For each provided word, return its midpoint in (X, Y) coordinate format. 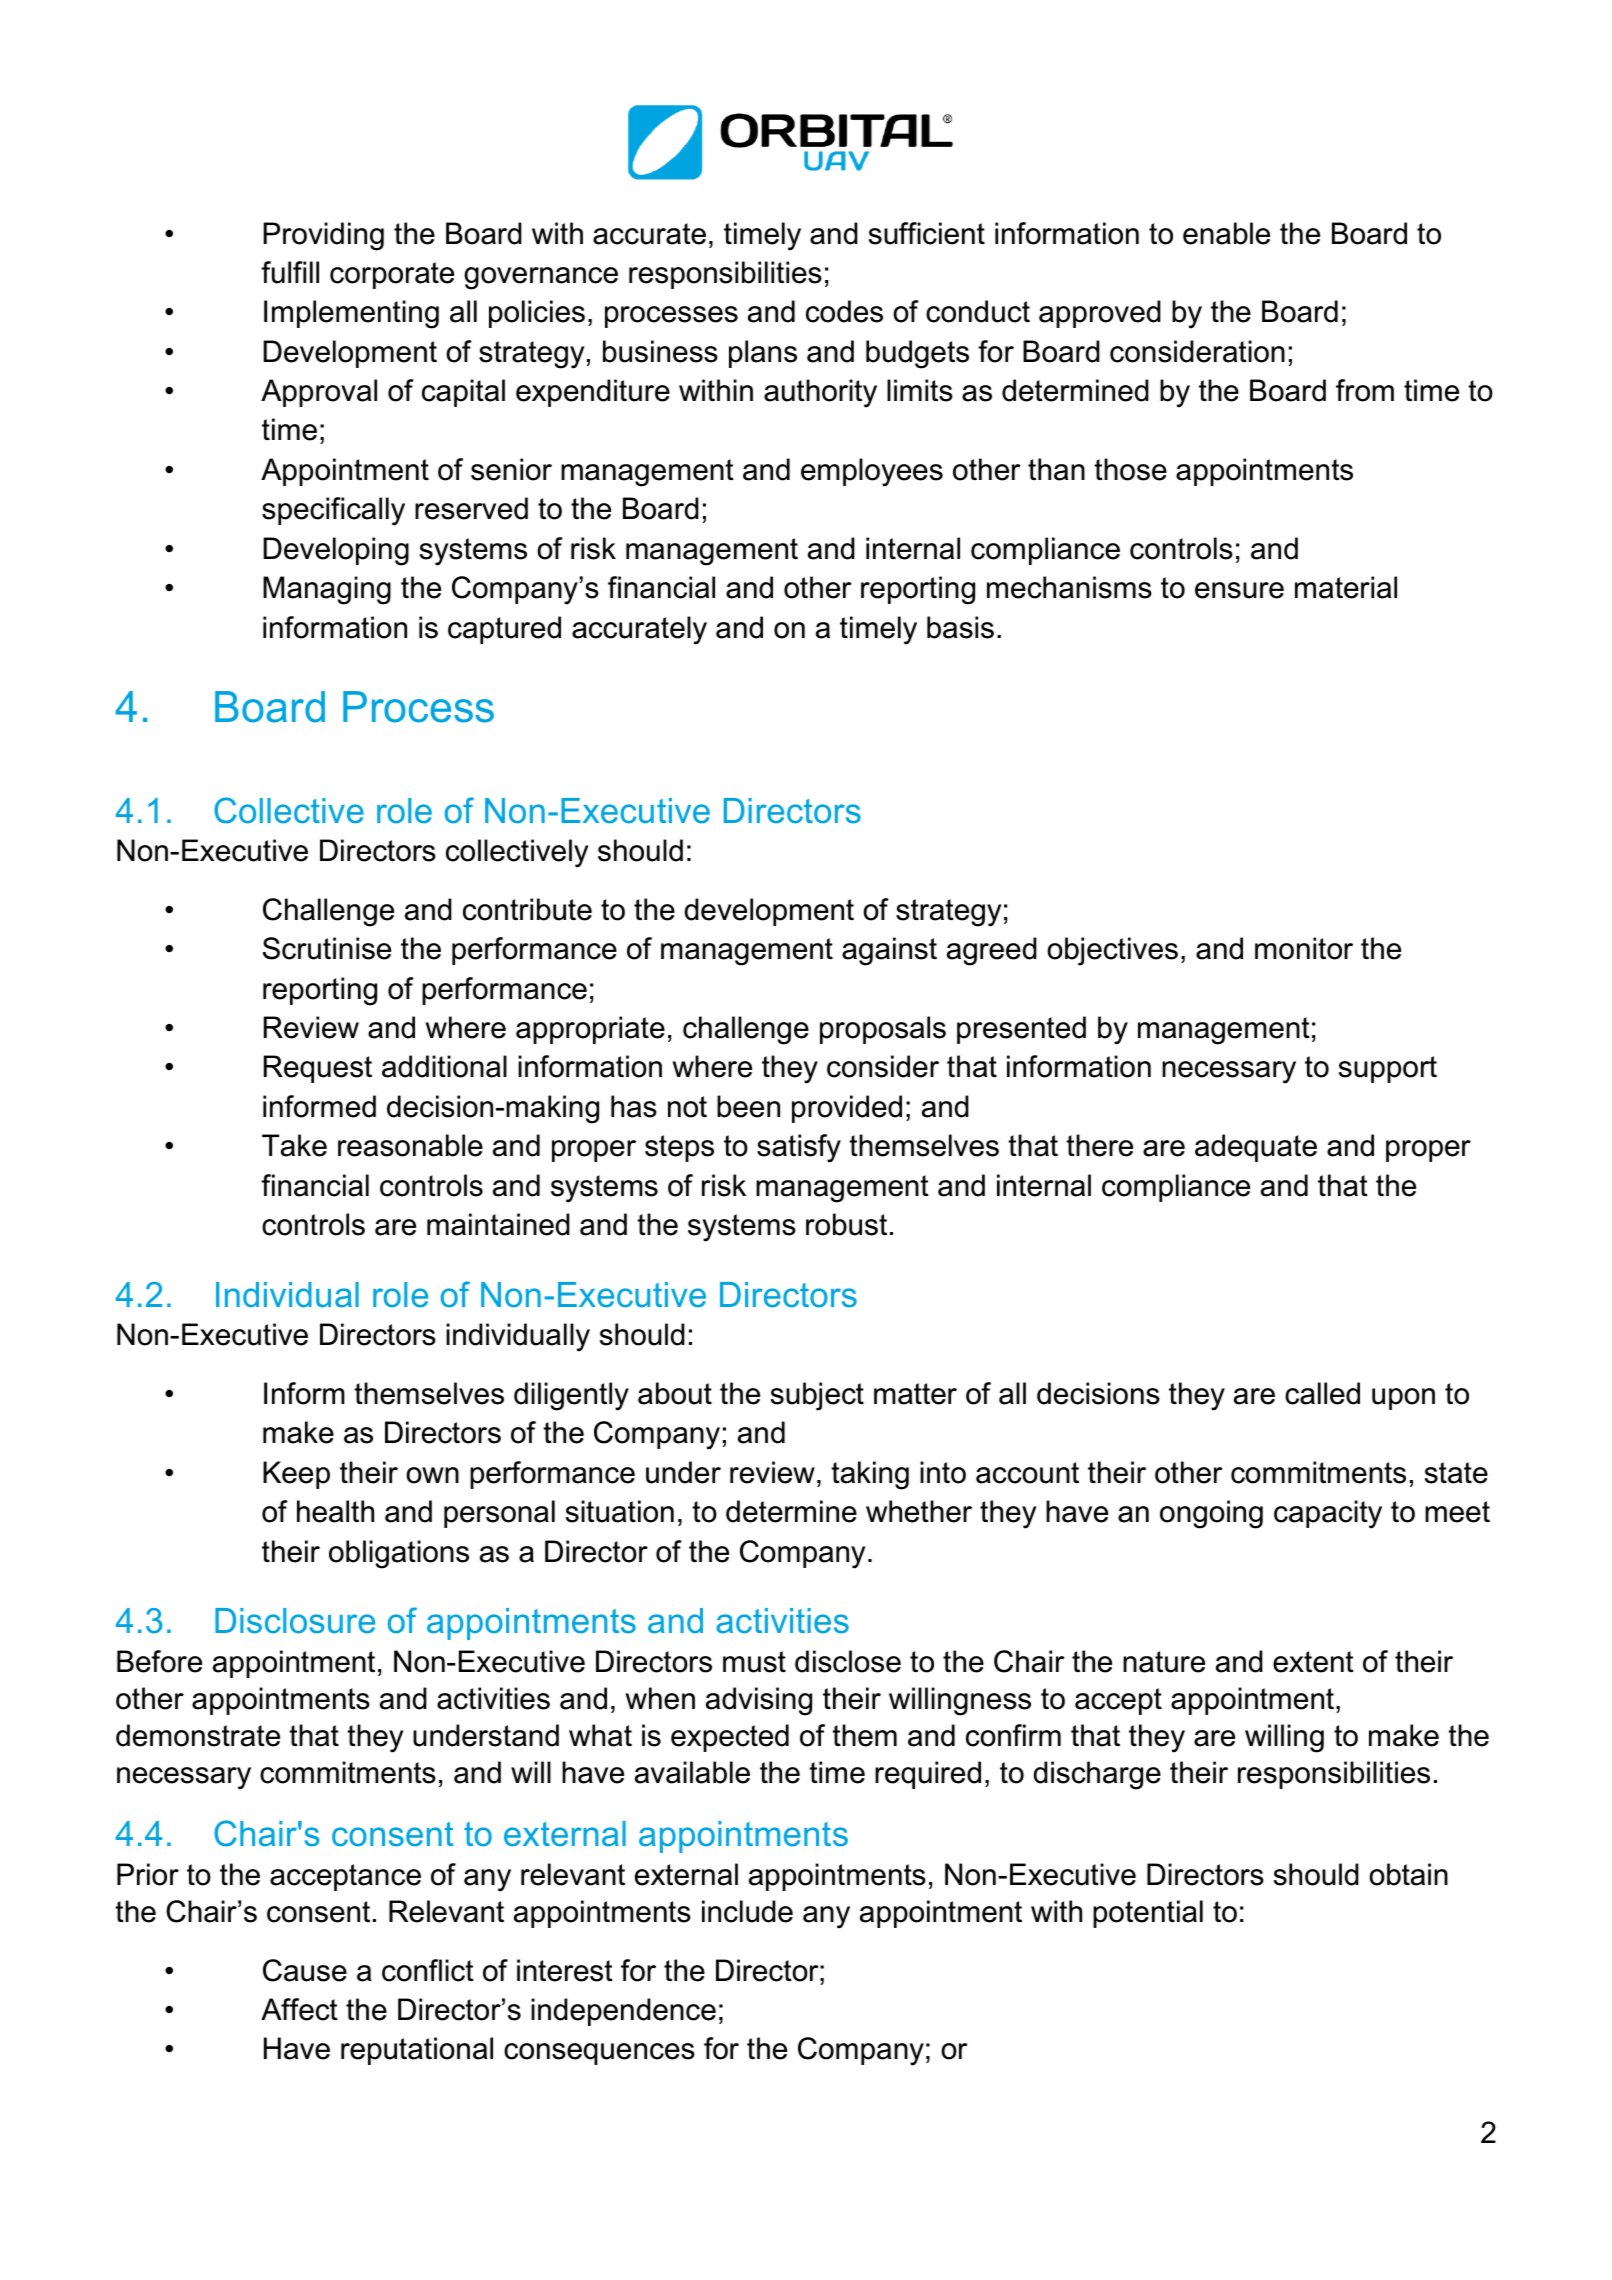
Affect (299, 2009)
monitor (1304, 948)
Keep (296, 1475)
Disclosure (295, 1621)
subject (817, 1396)
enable (1226, 233)
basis (960, 627)
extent (1313, 1662)
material (1346, 587)
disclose (848, 1661)
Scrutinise (327, 948)
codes (844, 311)
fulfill (290, 272)
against (889, 951)
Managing (327, 590)
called (1322, 1393)
